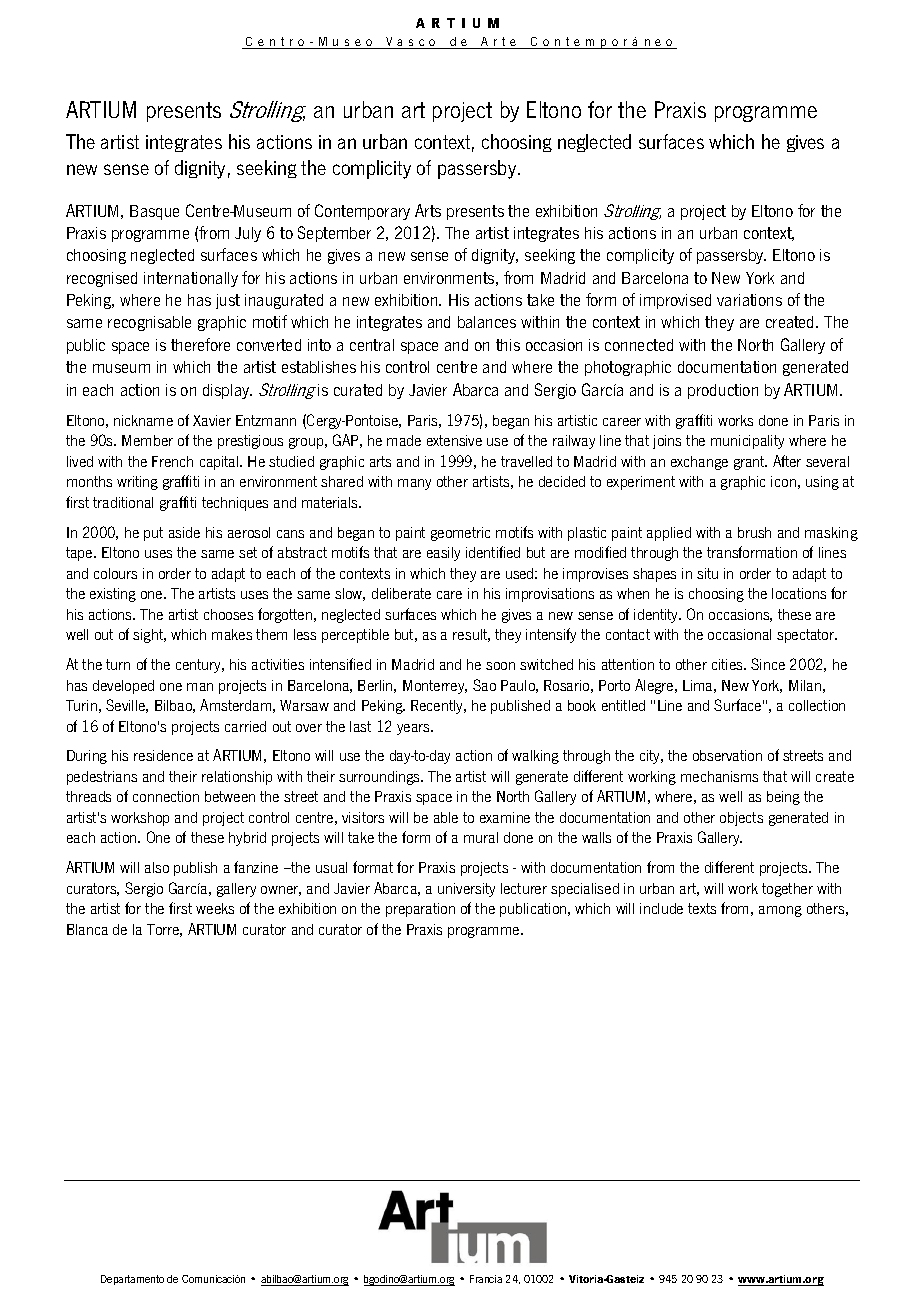  Describe the element at coordinates (137, 483) in the document. I see `writing` at that location.
